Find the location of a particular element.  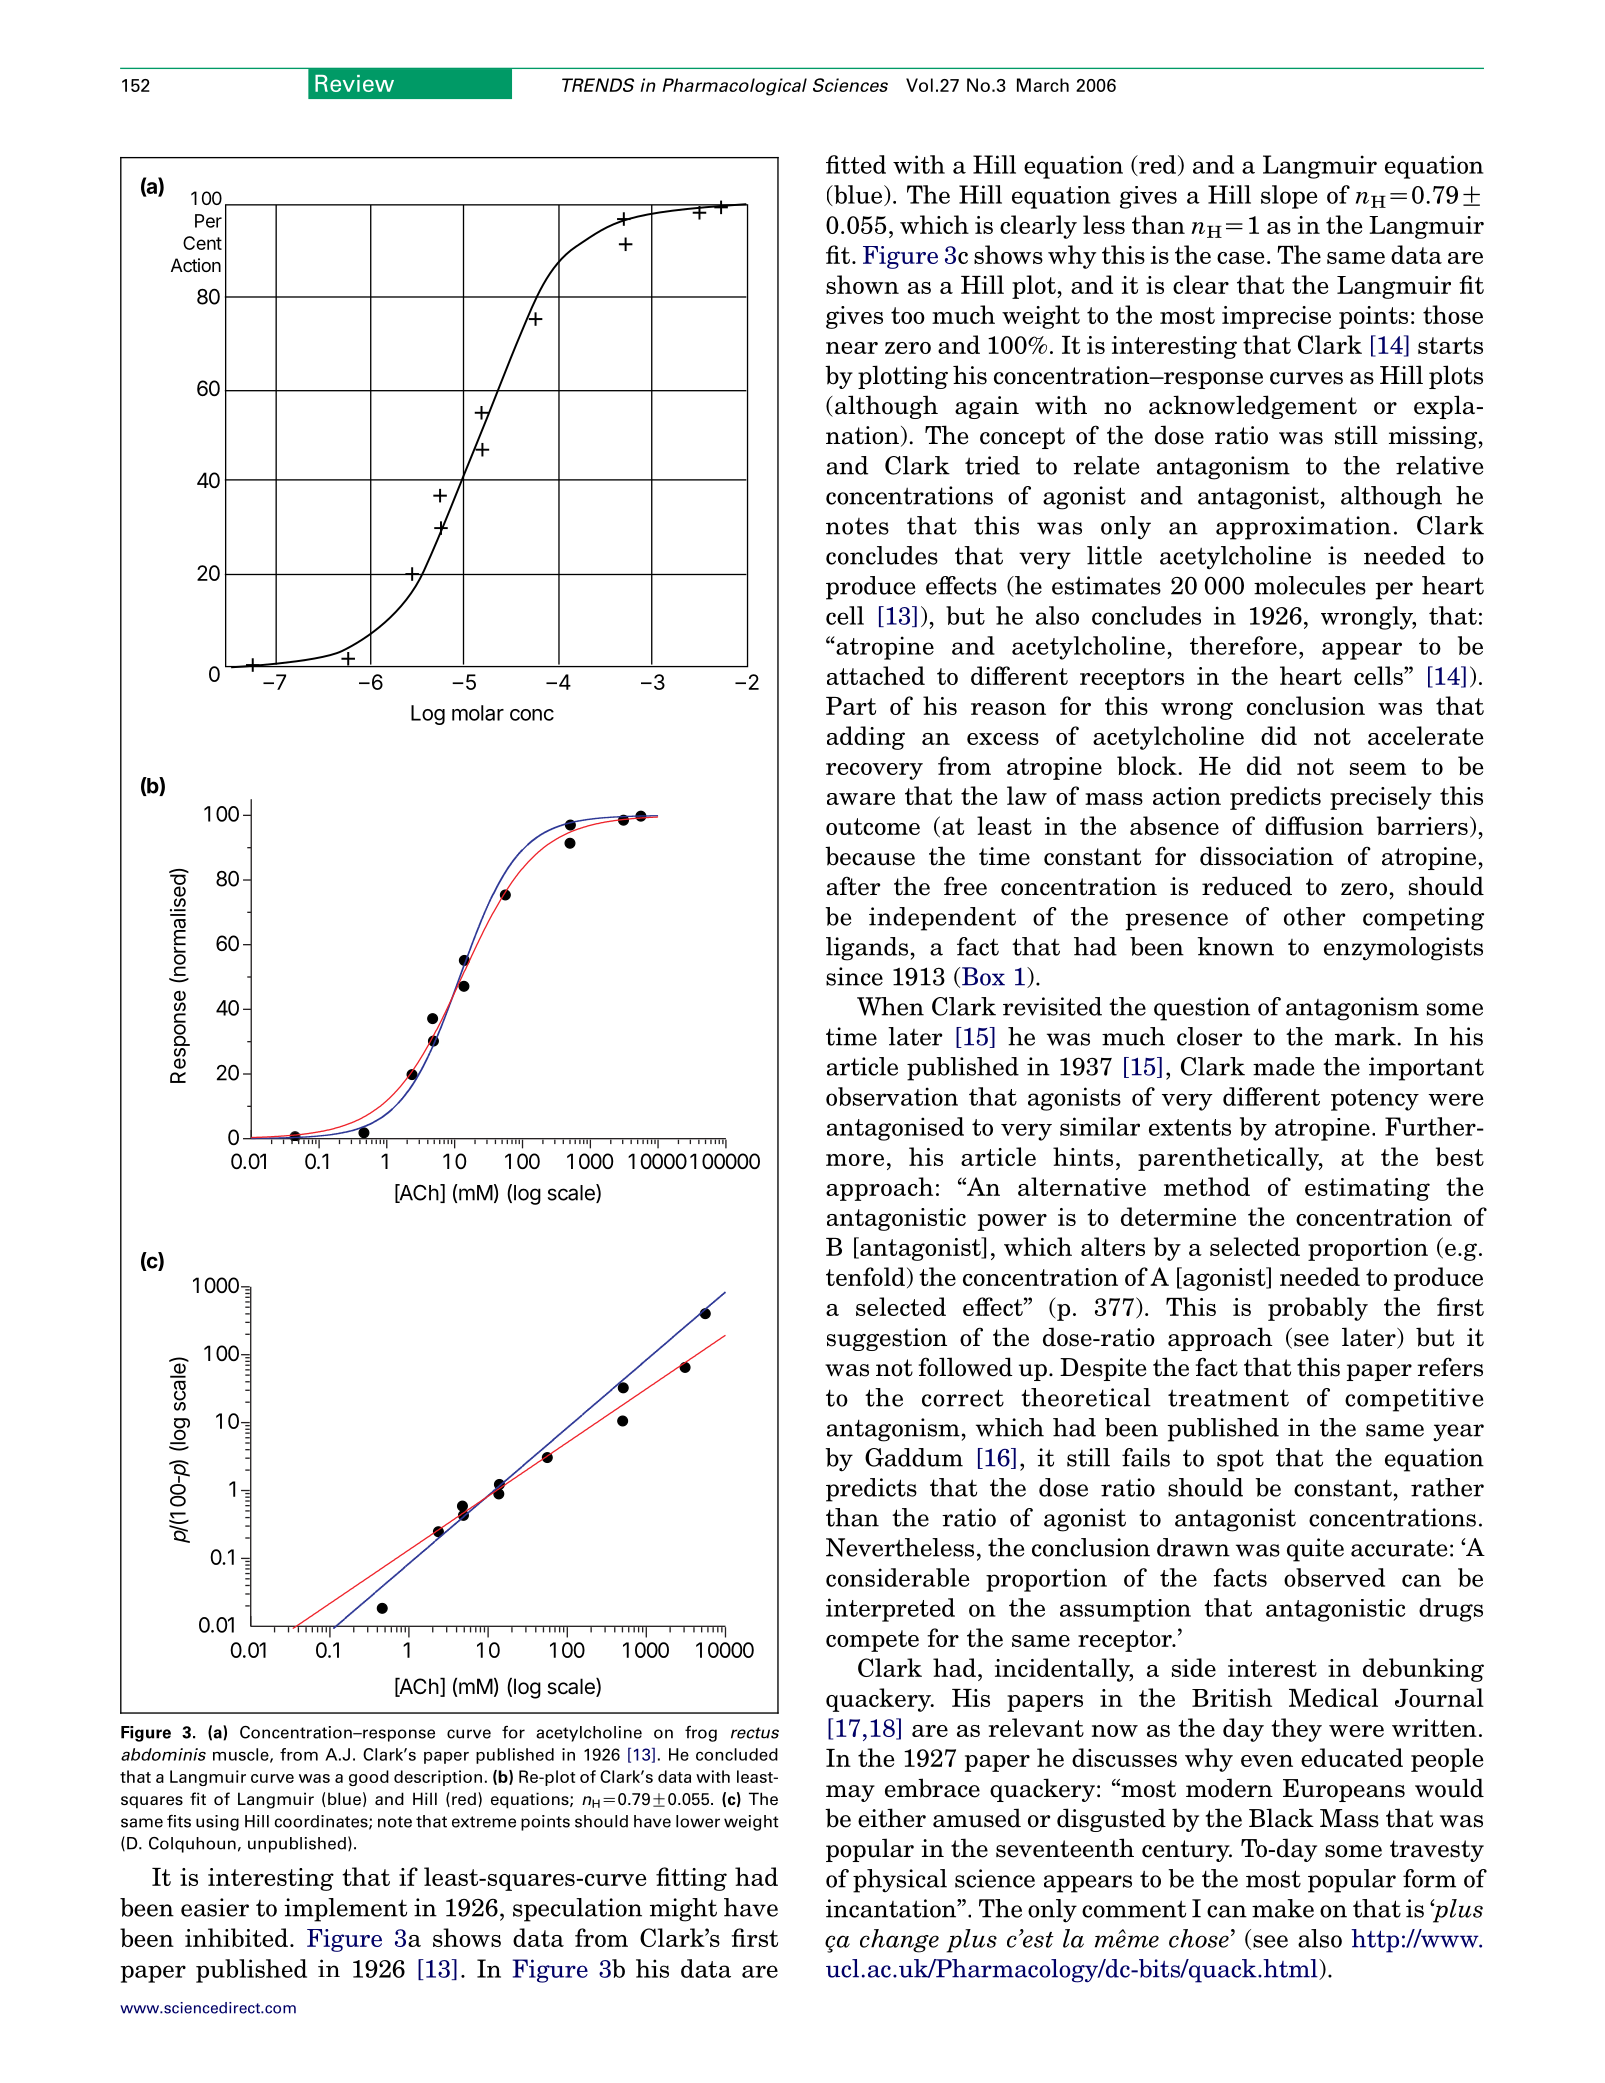

implement is located at coordinates (345, 1910).
